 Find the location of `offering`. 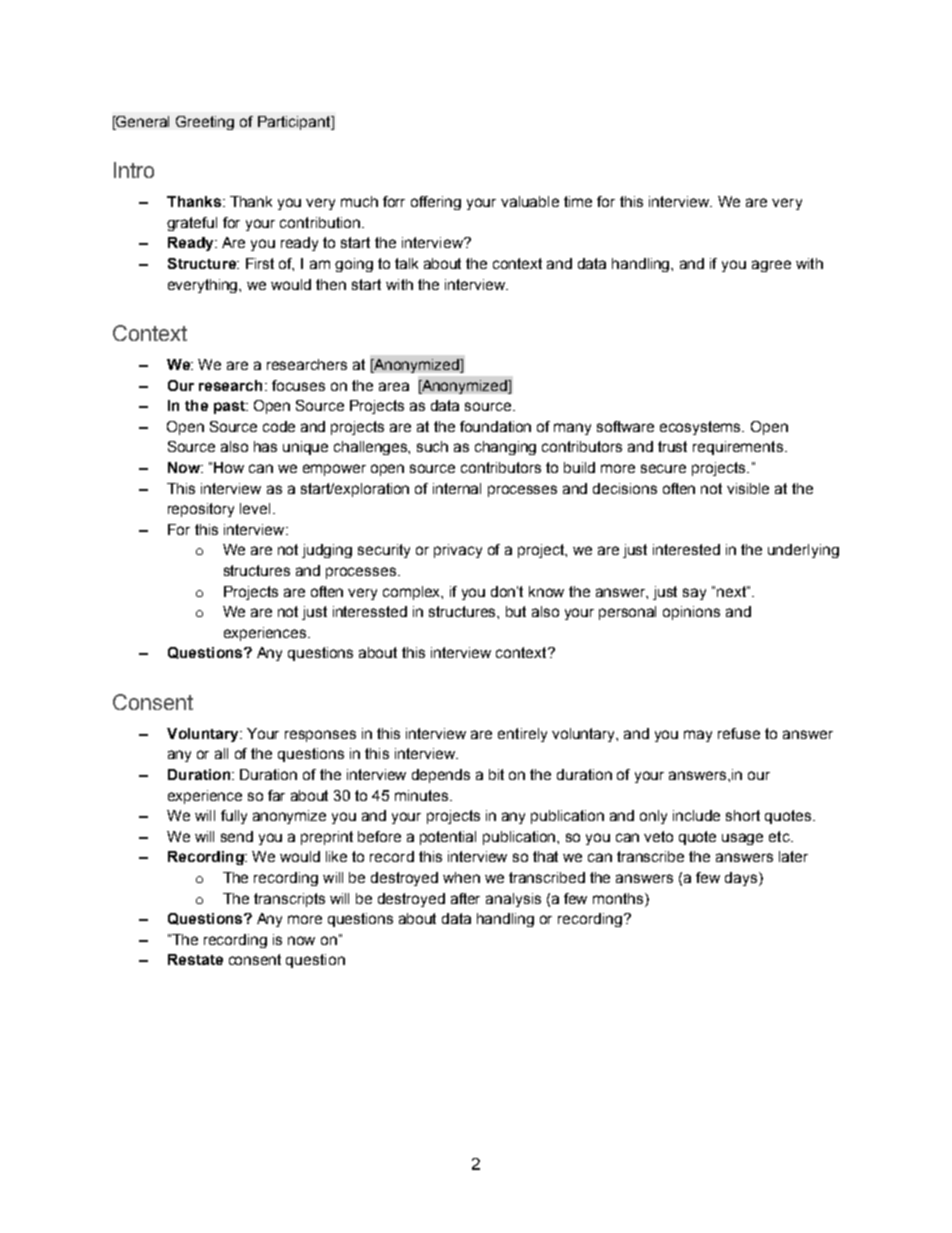

offering is located at coordinates (436, 203).
